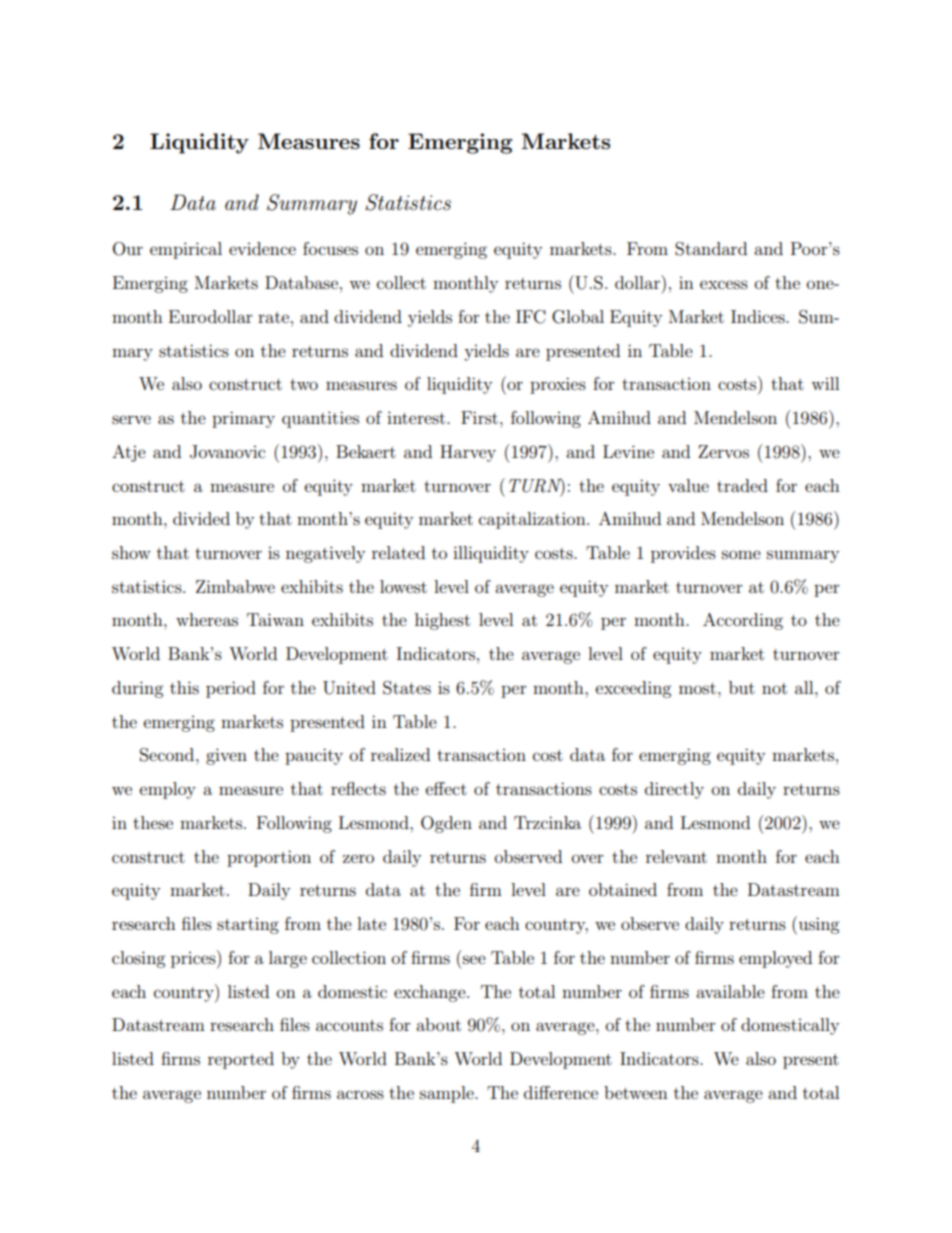  Describe the element at coordinates (448, 1094) in the screenshot. I see `sample` at that location.
